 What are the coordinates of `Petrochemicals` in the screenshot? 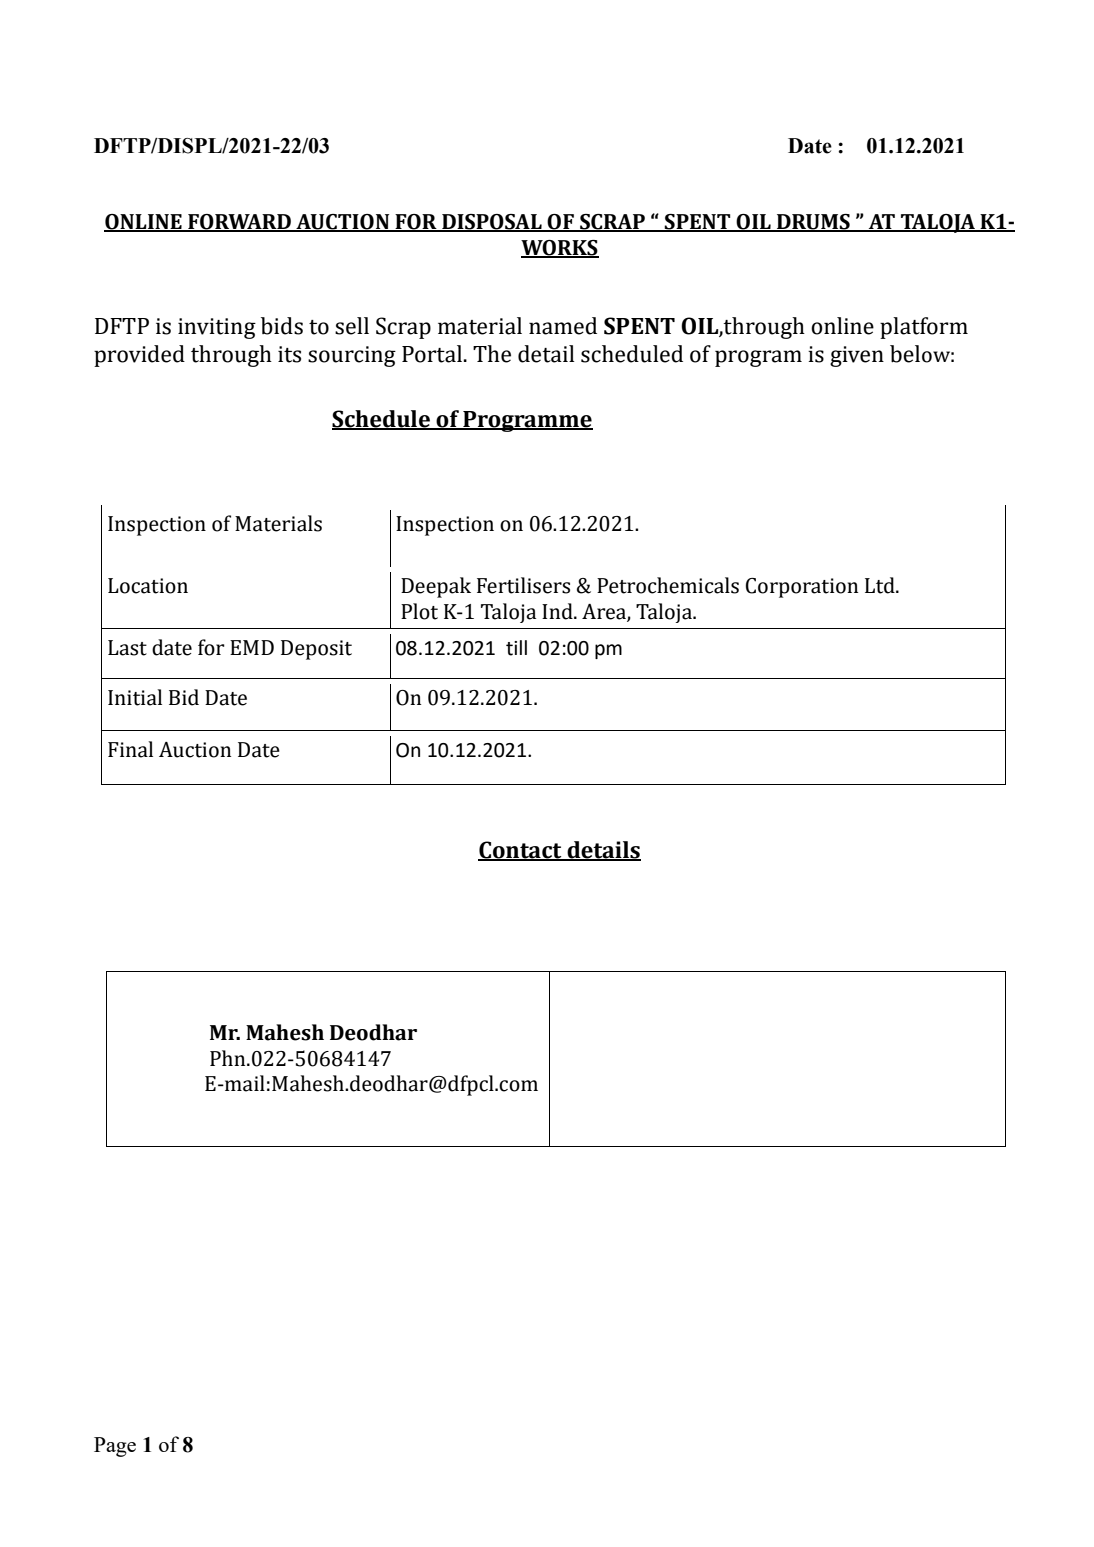 It's located at (668, 585).
